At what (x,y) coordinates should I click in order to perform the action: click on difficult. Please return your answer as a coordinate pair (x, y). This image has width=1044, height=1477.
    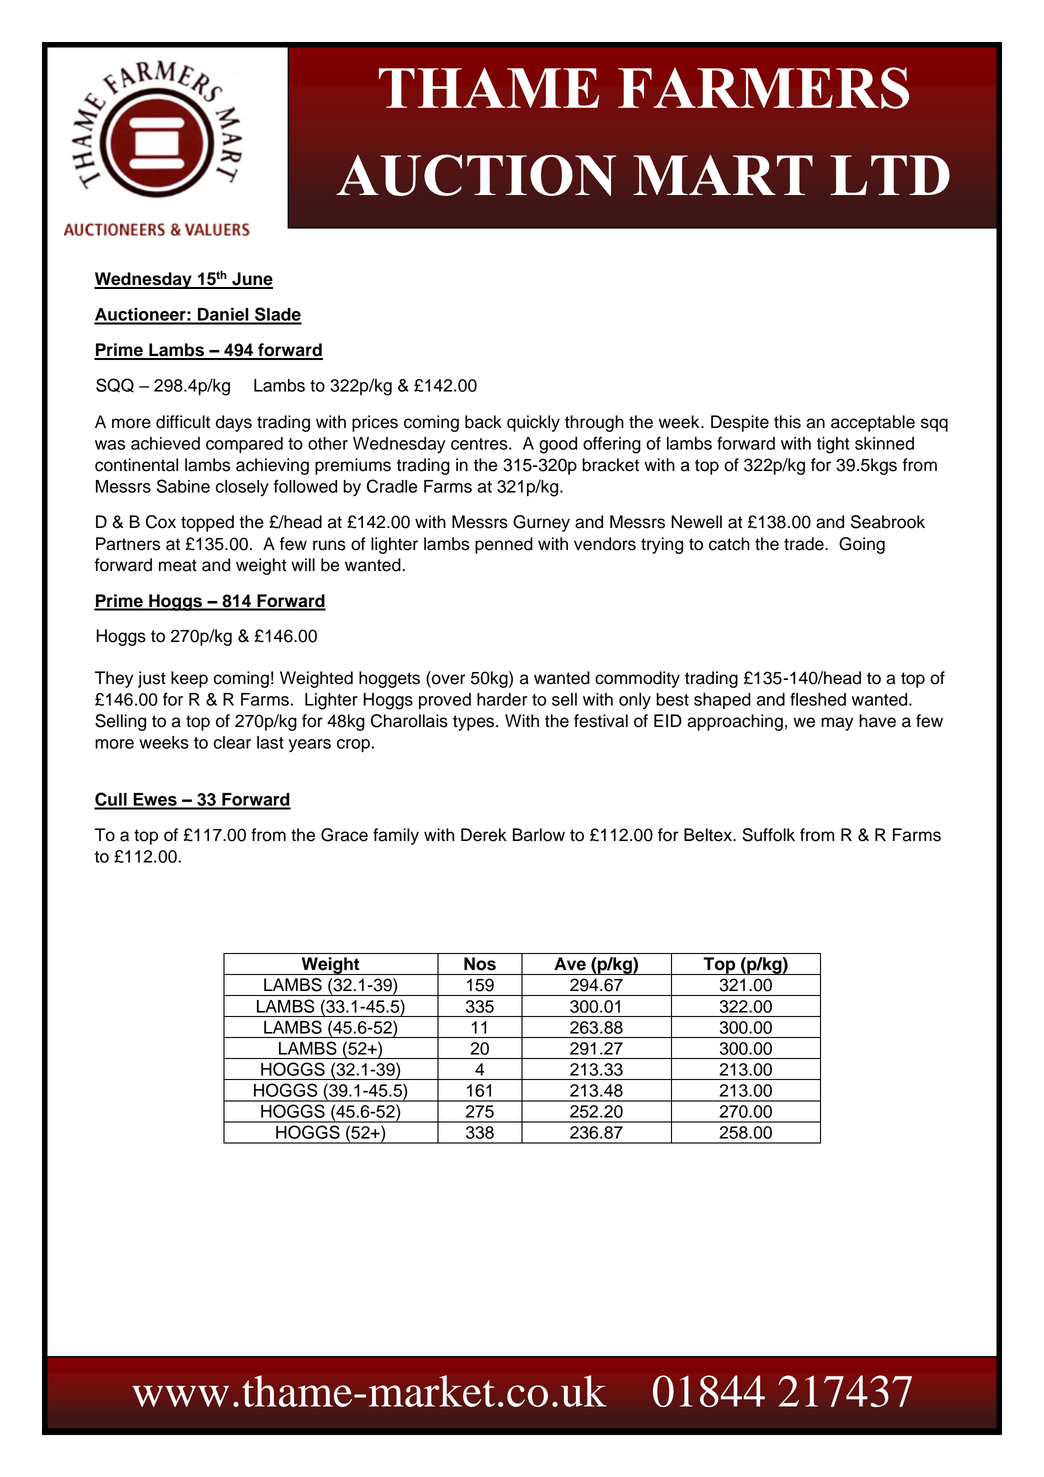
    Looking at the image, I should click on (183, 422).
